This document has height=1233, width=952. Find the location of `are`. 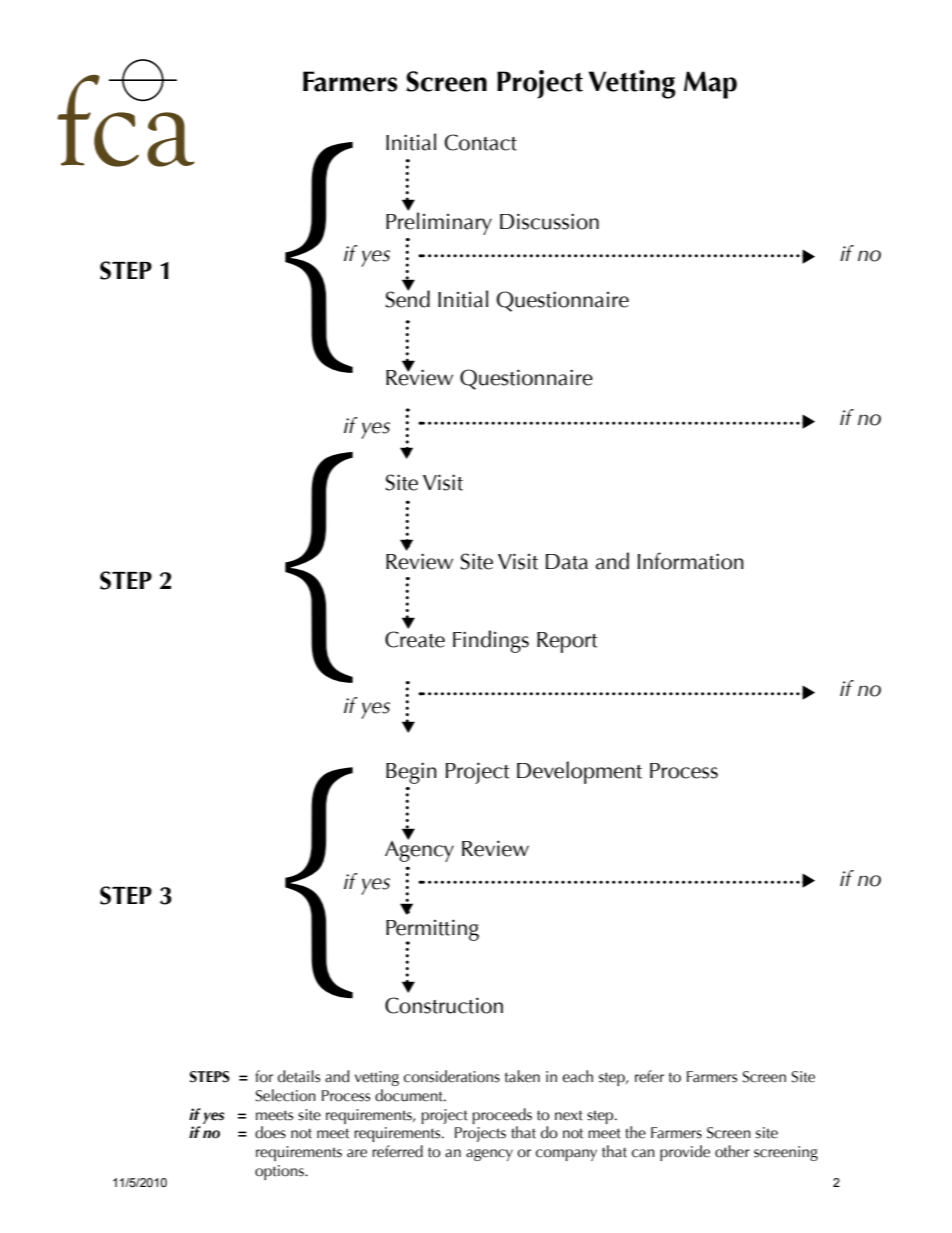

are is located at coordinates (357, 1153).
